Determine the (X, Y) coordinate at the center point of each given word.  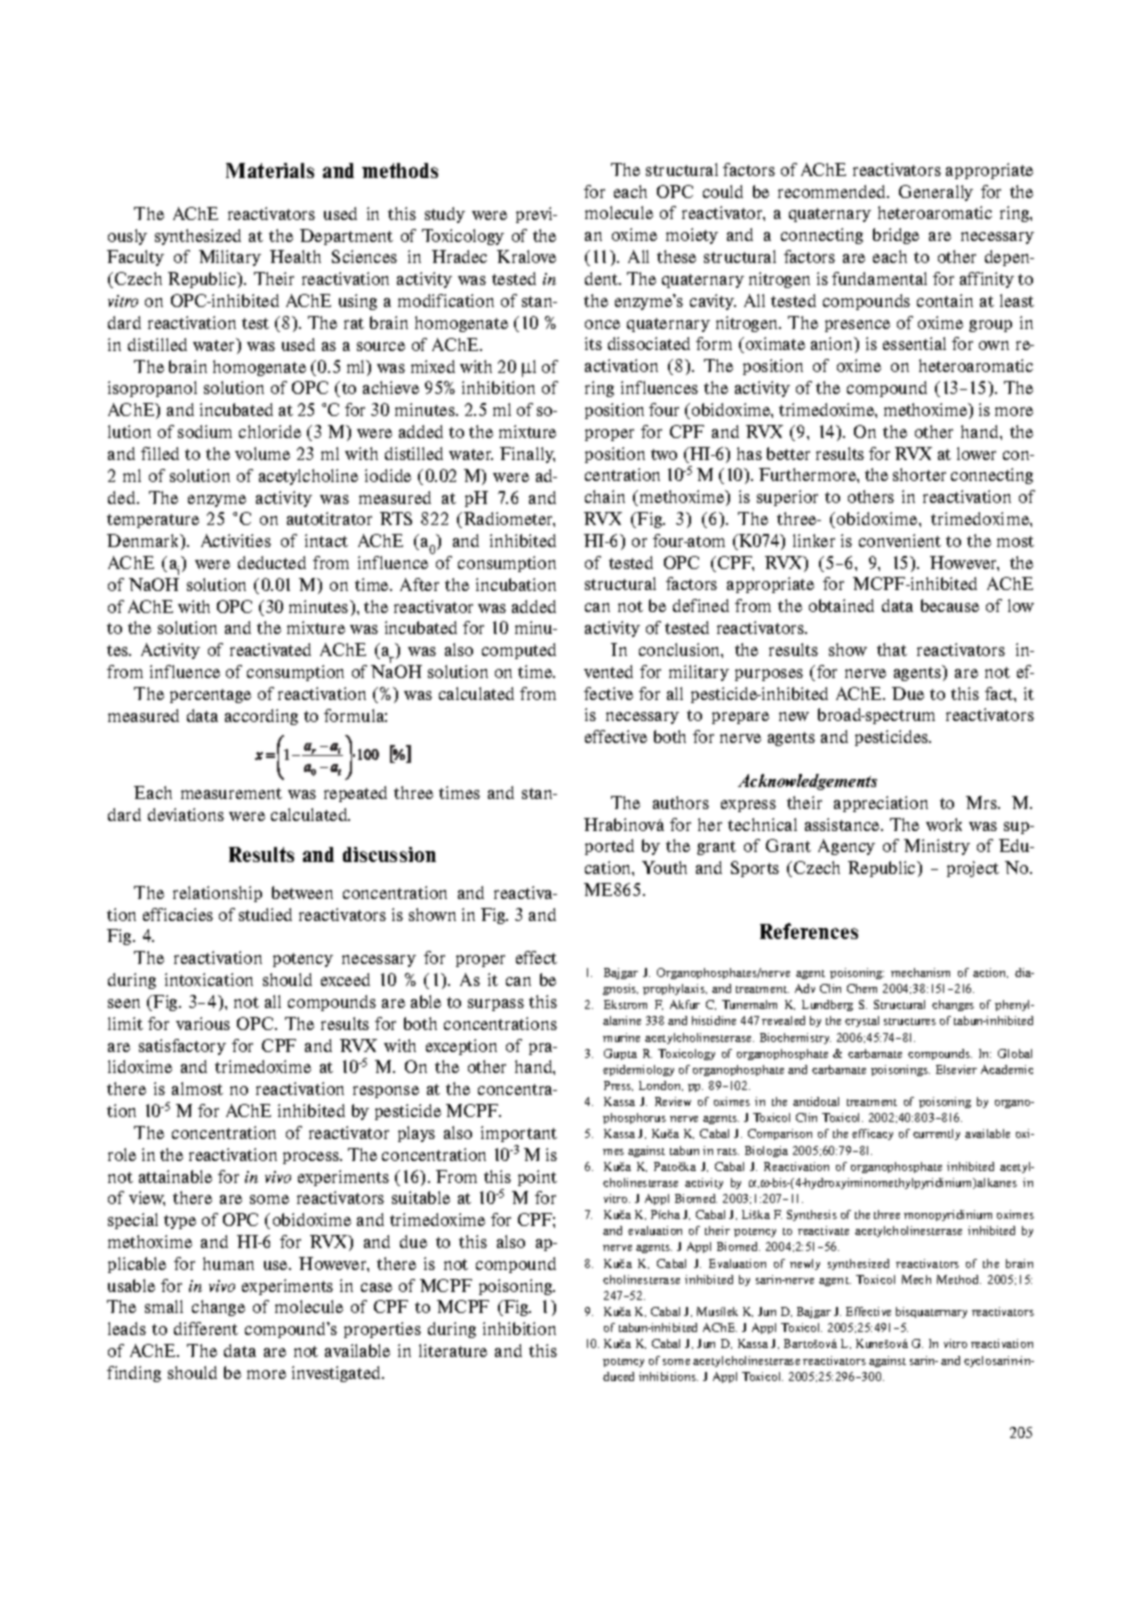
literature (453, 1350)
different (206, 1328)
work (944, 824)
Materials (270, 170)
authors (681, 802)
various (203, 1023)
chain (605, 496)
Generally (936, 193)
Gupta (620, 1054)
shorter (919, 474)
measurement (231, 793)
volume (262, 453)
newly (805, 1264)
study (445, 215)
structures (910, 1021)
